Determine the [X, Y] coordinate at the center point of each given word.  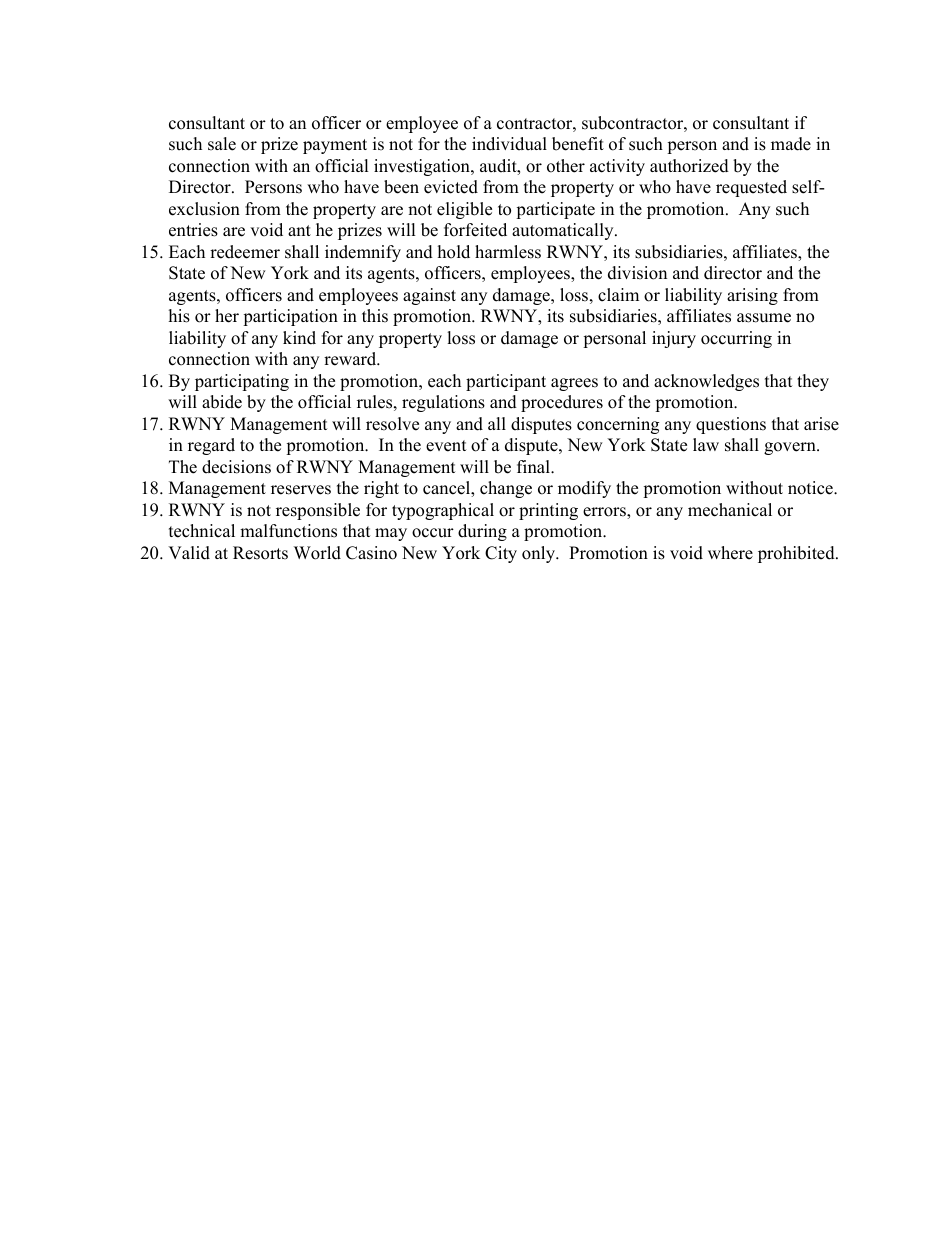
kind [299, 338]
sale [222, 144]
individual [509, 144]
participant [506, 382]
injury [674, 339]
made [791, 144]
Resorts [260, 553]
